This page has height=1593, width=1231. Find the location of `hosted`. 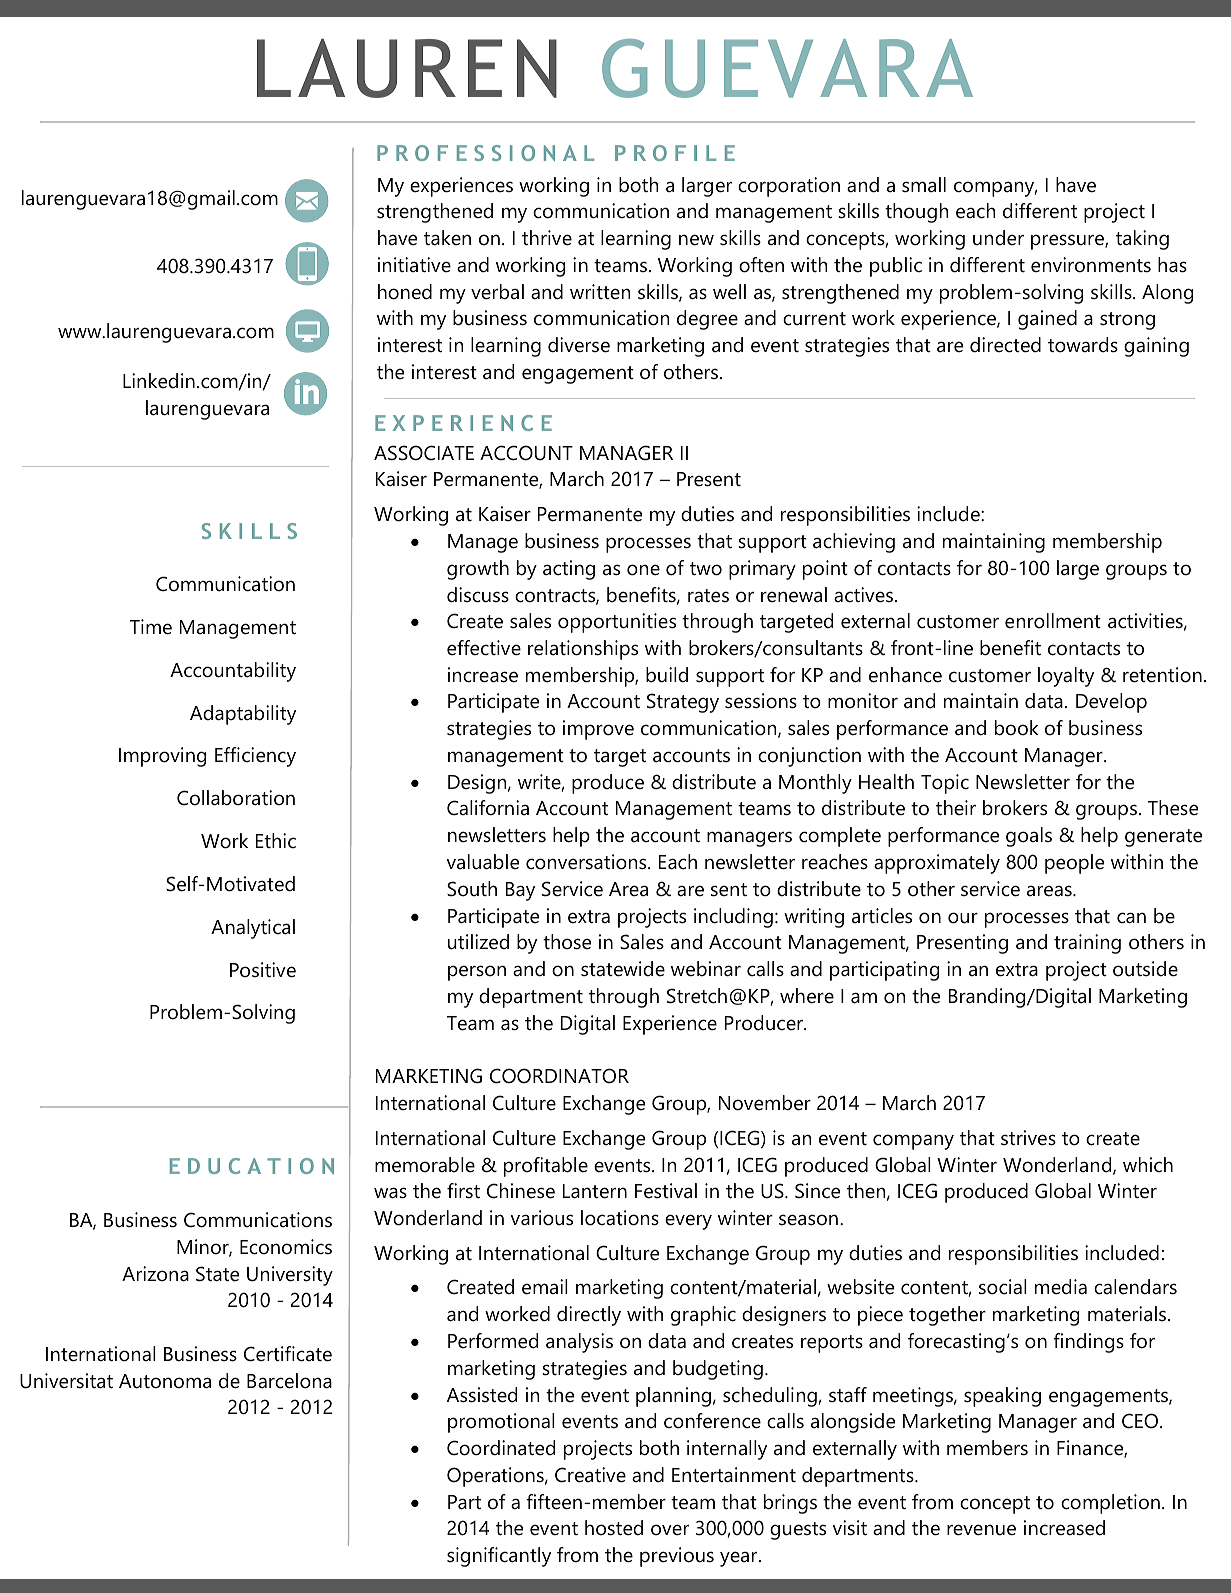

hosted is located at coordinates (614, 1528).
